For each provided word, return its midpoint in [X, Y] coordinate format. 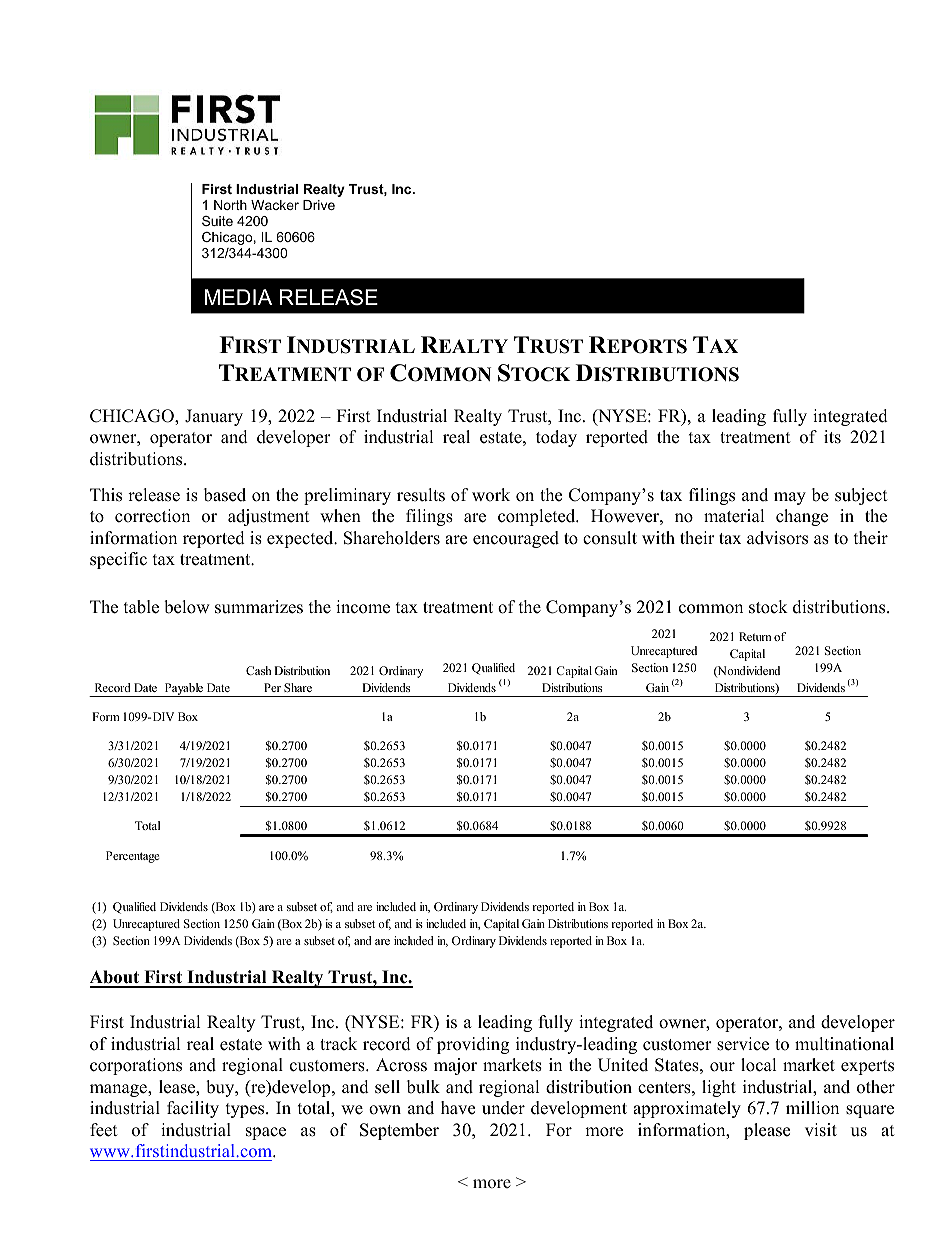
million [812, 1108]
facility [193, 1109]
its [832, 437]
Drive [319, 205]
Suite [217, 221]
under [503, 1108]
